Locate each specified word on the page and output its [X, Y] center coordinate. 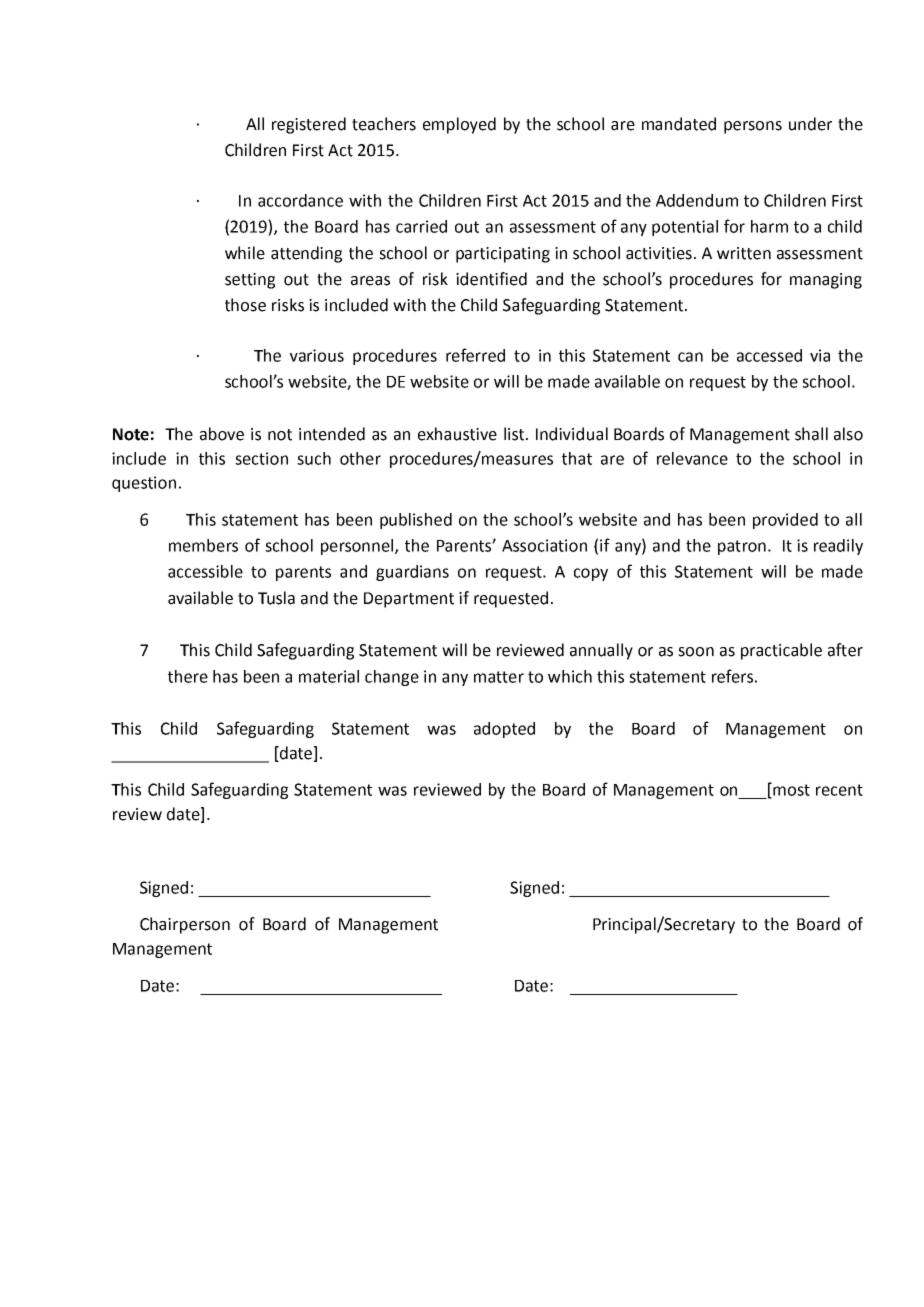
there [188, 676]
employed [459, 125]
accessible [205, 571]
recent [839, 790]
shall [811, 434]
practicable [781, 651]
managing [826, 281]
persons [753, 127]
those [245, 305]
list [515, 434]
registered [309, 125]
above [222, 434]
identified [491, 279]
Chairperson [185, 925]
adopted [504, 730]
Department [409, 600]
